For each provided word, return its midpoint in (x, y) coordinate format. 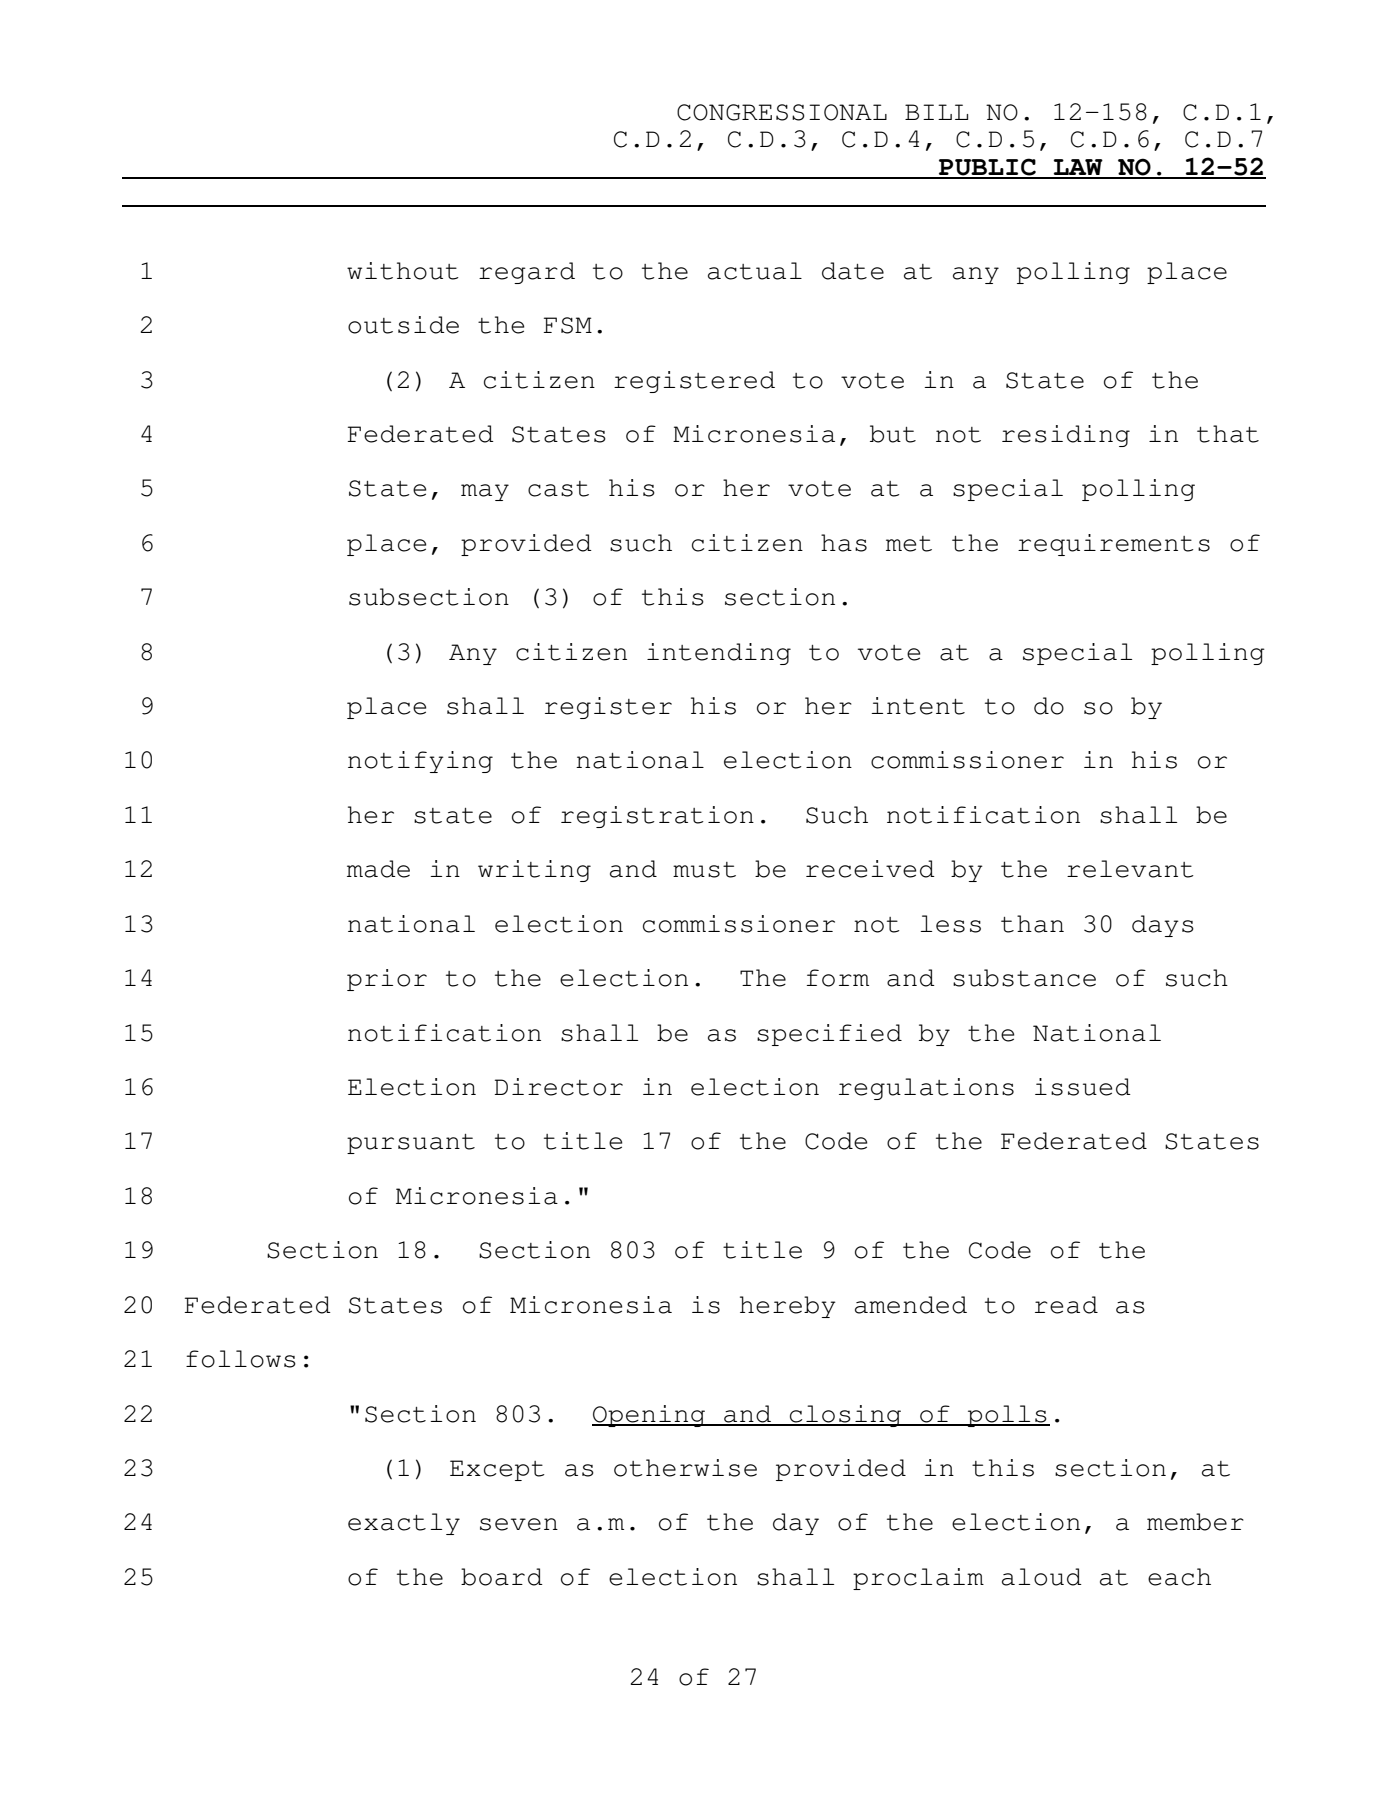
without (403, 271)
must (704, 870)
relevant (1130, 869)
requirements (1114, 545)
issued (1083, 1087)
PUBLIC (987, 168)
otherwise (685, 1468)
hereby (788, 1307)
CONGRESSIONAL (782, 112)
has (844, 543)
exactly (404, 1524)
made (378, 869)
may (485, 492)
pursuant (411, 1144)
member (1195, 1522)
